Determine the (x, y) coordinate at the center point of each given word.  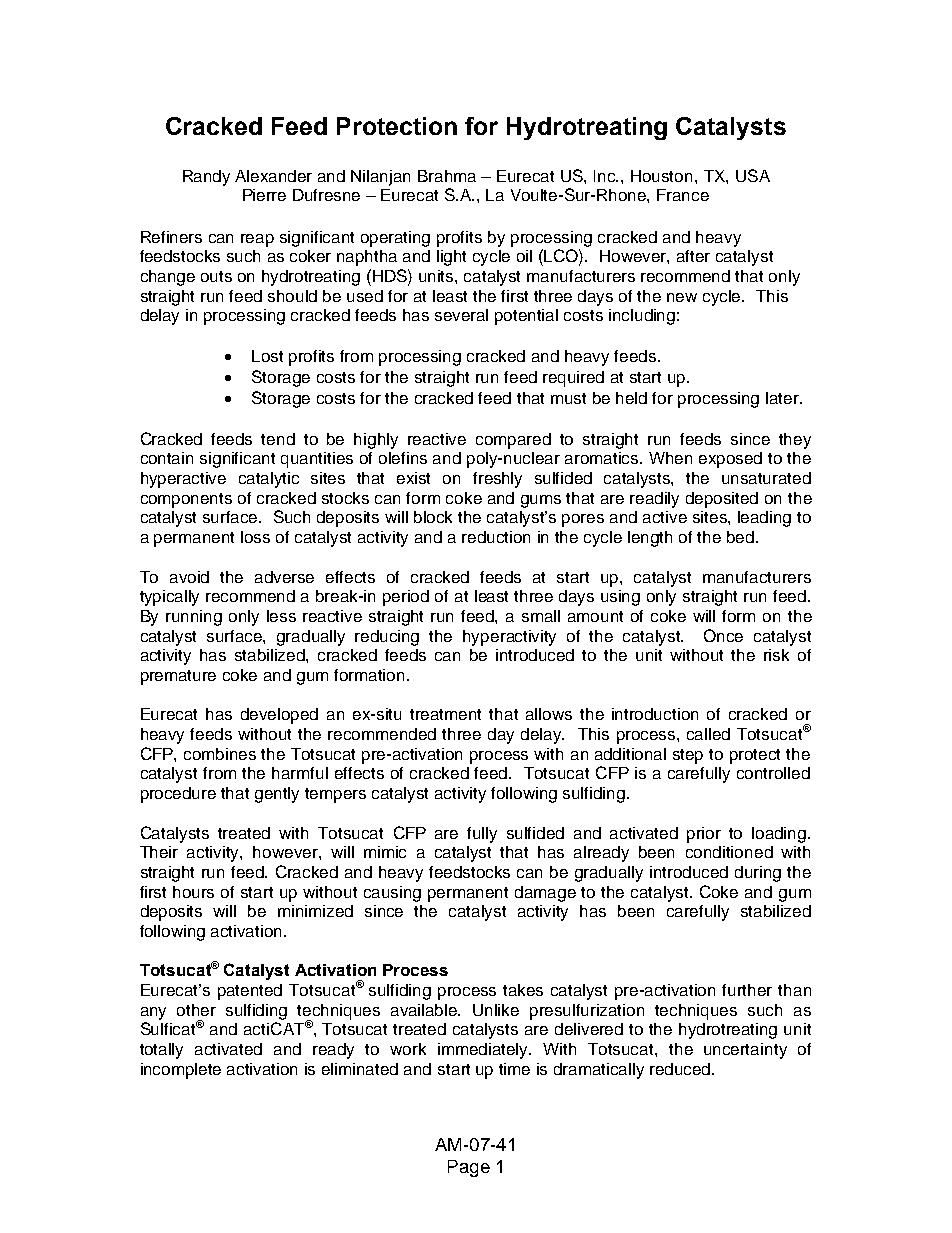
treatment (445, 714)
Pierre (264, 195)
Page (469, 1168)
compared (513, 441)
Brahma (447, 176)
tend (278, 439)
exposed (730, 460)
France (683, 195)
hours (193, 892)
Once (723, 635)
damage (545, 894)
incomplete (181, 1071)
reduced (681, 1069)
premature (178, 677)
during (758, 874)
